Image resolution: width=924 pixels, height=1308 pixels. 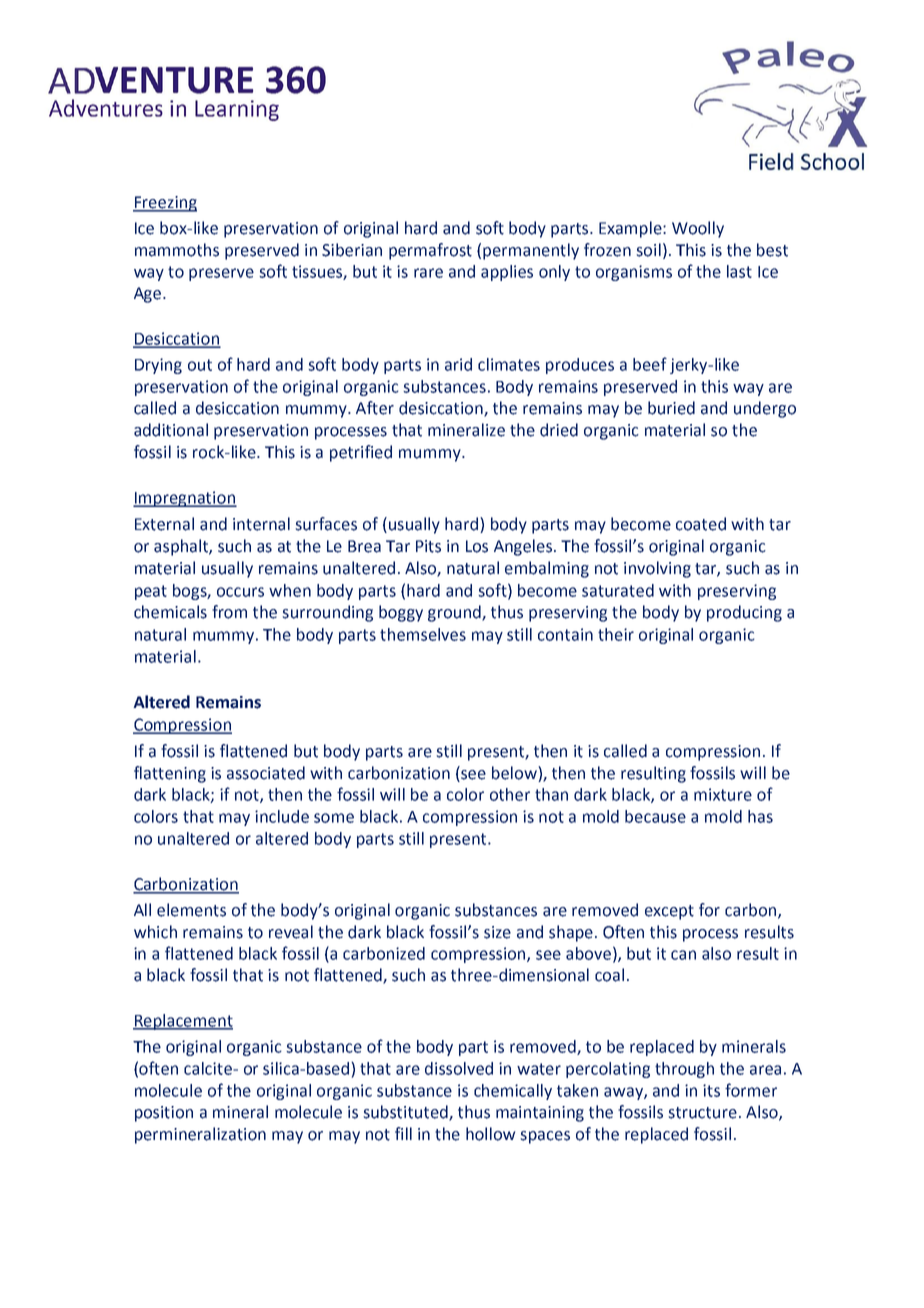 I want to click on coated, so click(x=701, y=524).
